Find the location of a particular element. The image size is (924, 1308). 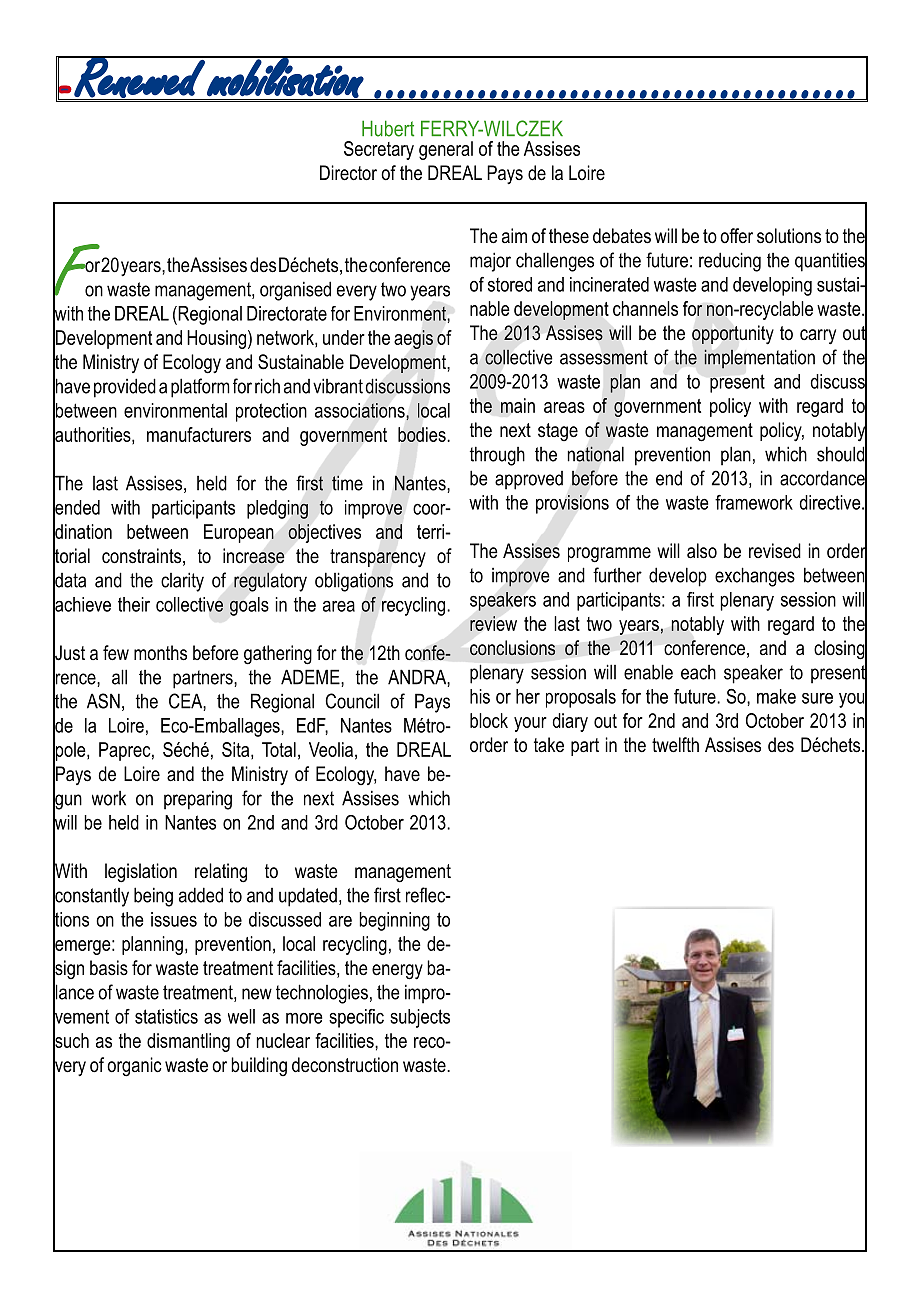

Renewed is located at coordinates (139, 77).
